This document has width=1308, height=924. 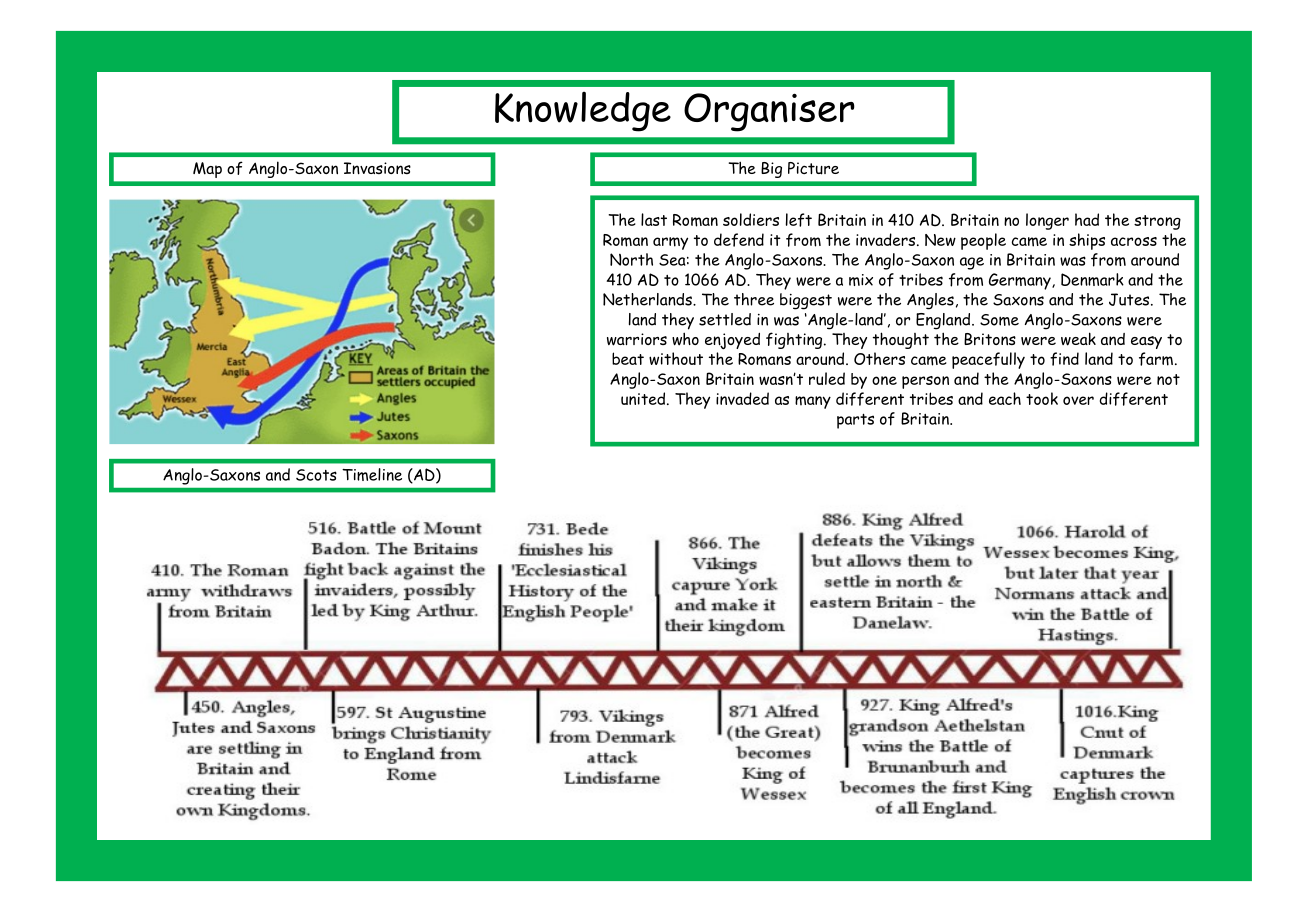 What do you see at coordinates (372, 474) in the document?
I see `Timeline` at bounding box center [372, 474].
